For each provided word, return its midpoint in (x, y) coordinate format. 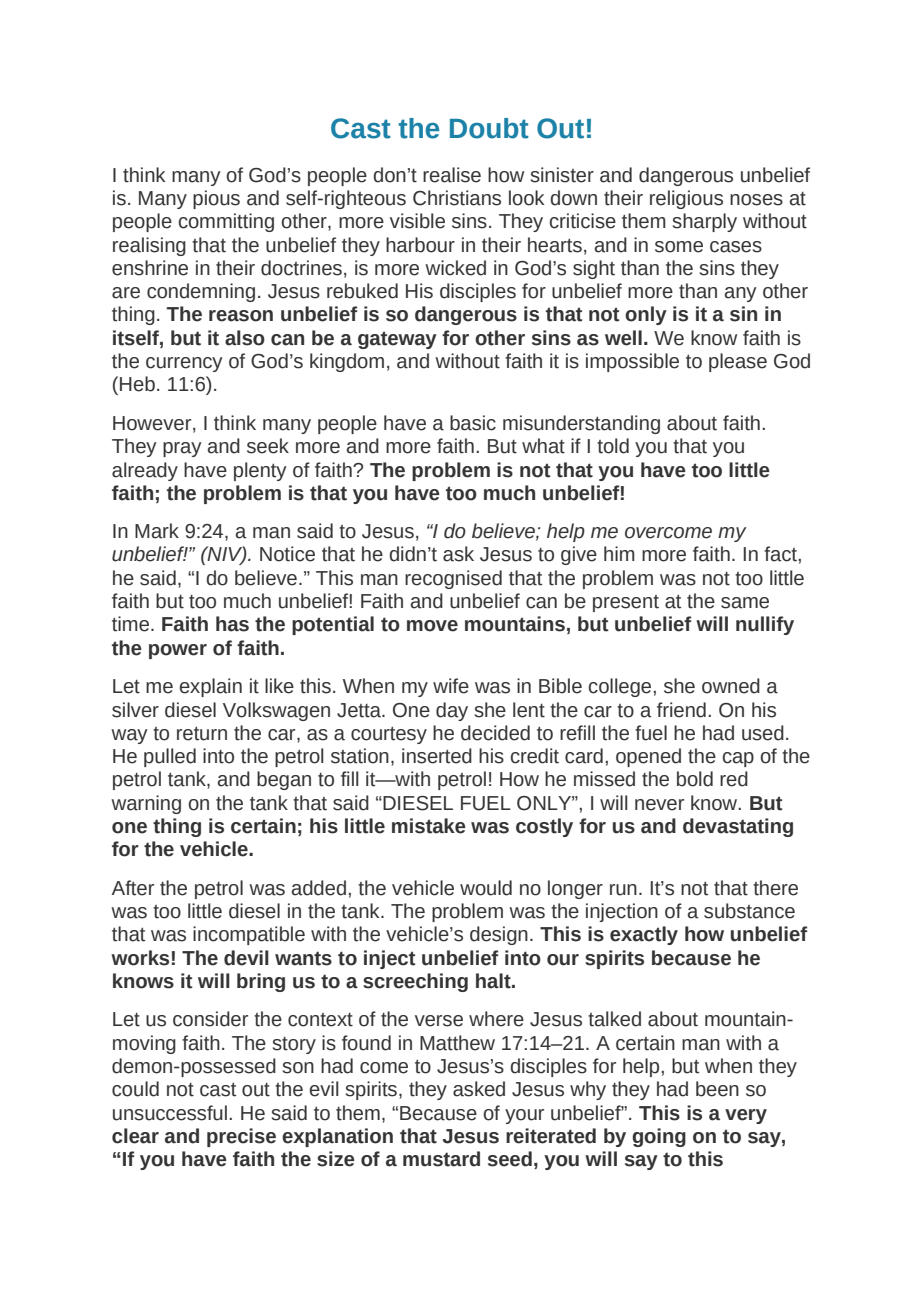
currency (184, 364)
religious (686, 199)
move (432, 626)
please (738, 362)
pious (216, 199)
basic (473, 423)
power (178, 651)
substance (749, 911)
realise (452, 175)
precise (241, 1137)
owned (731, 686)
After (133, 888)
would (486, 888)
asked (479, 1089)
